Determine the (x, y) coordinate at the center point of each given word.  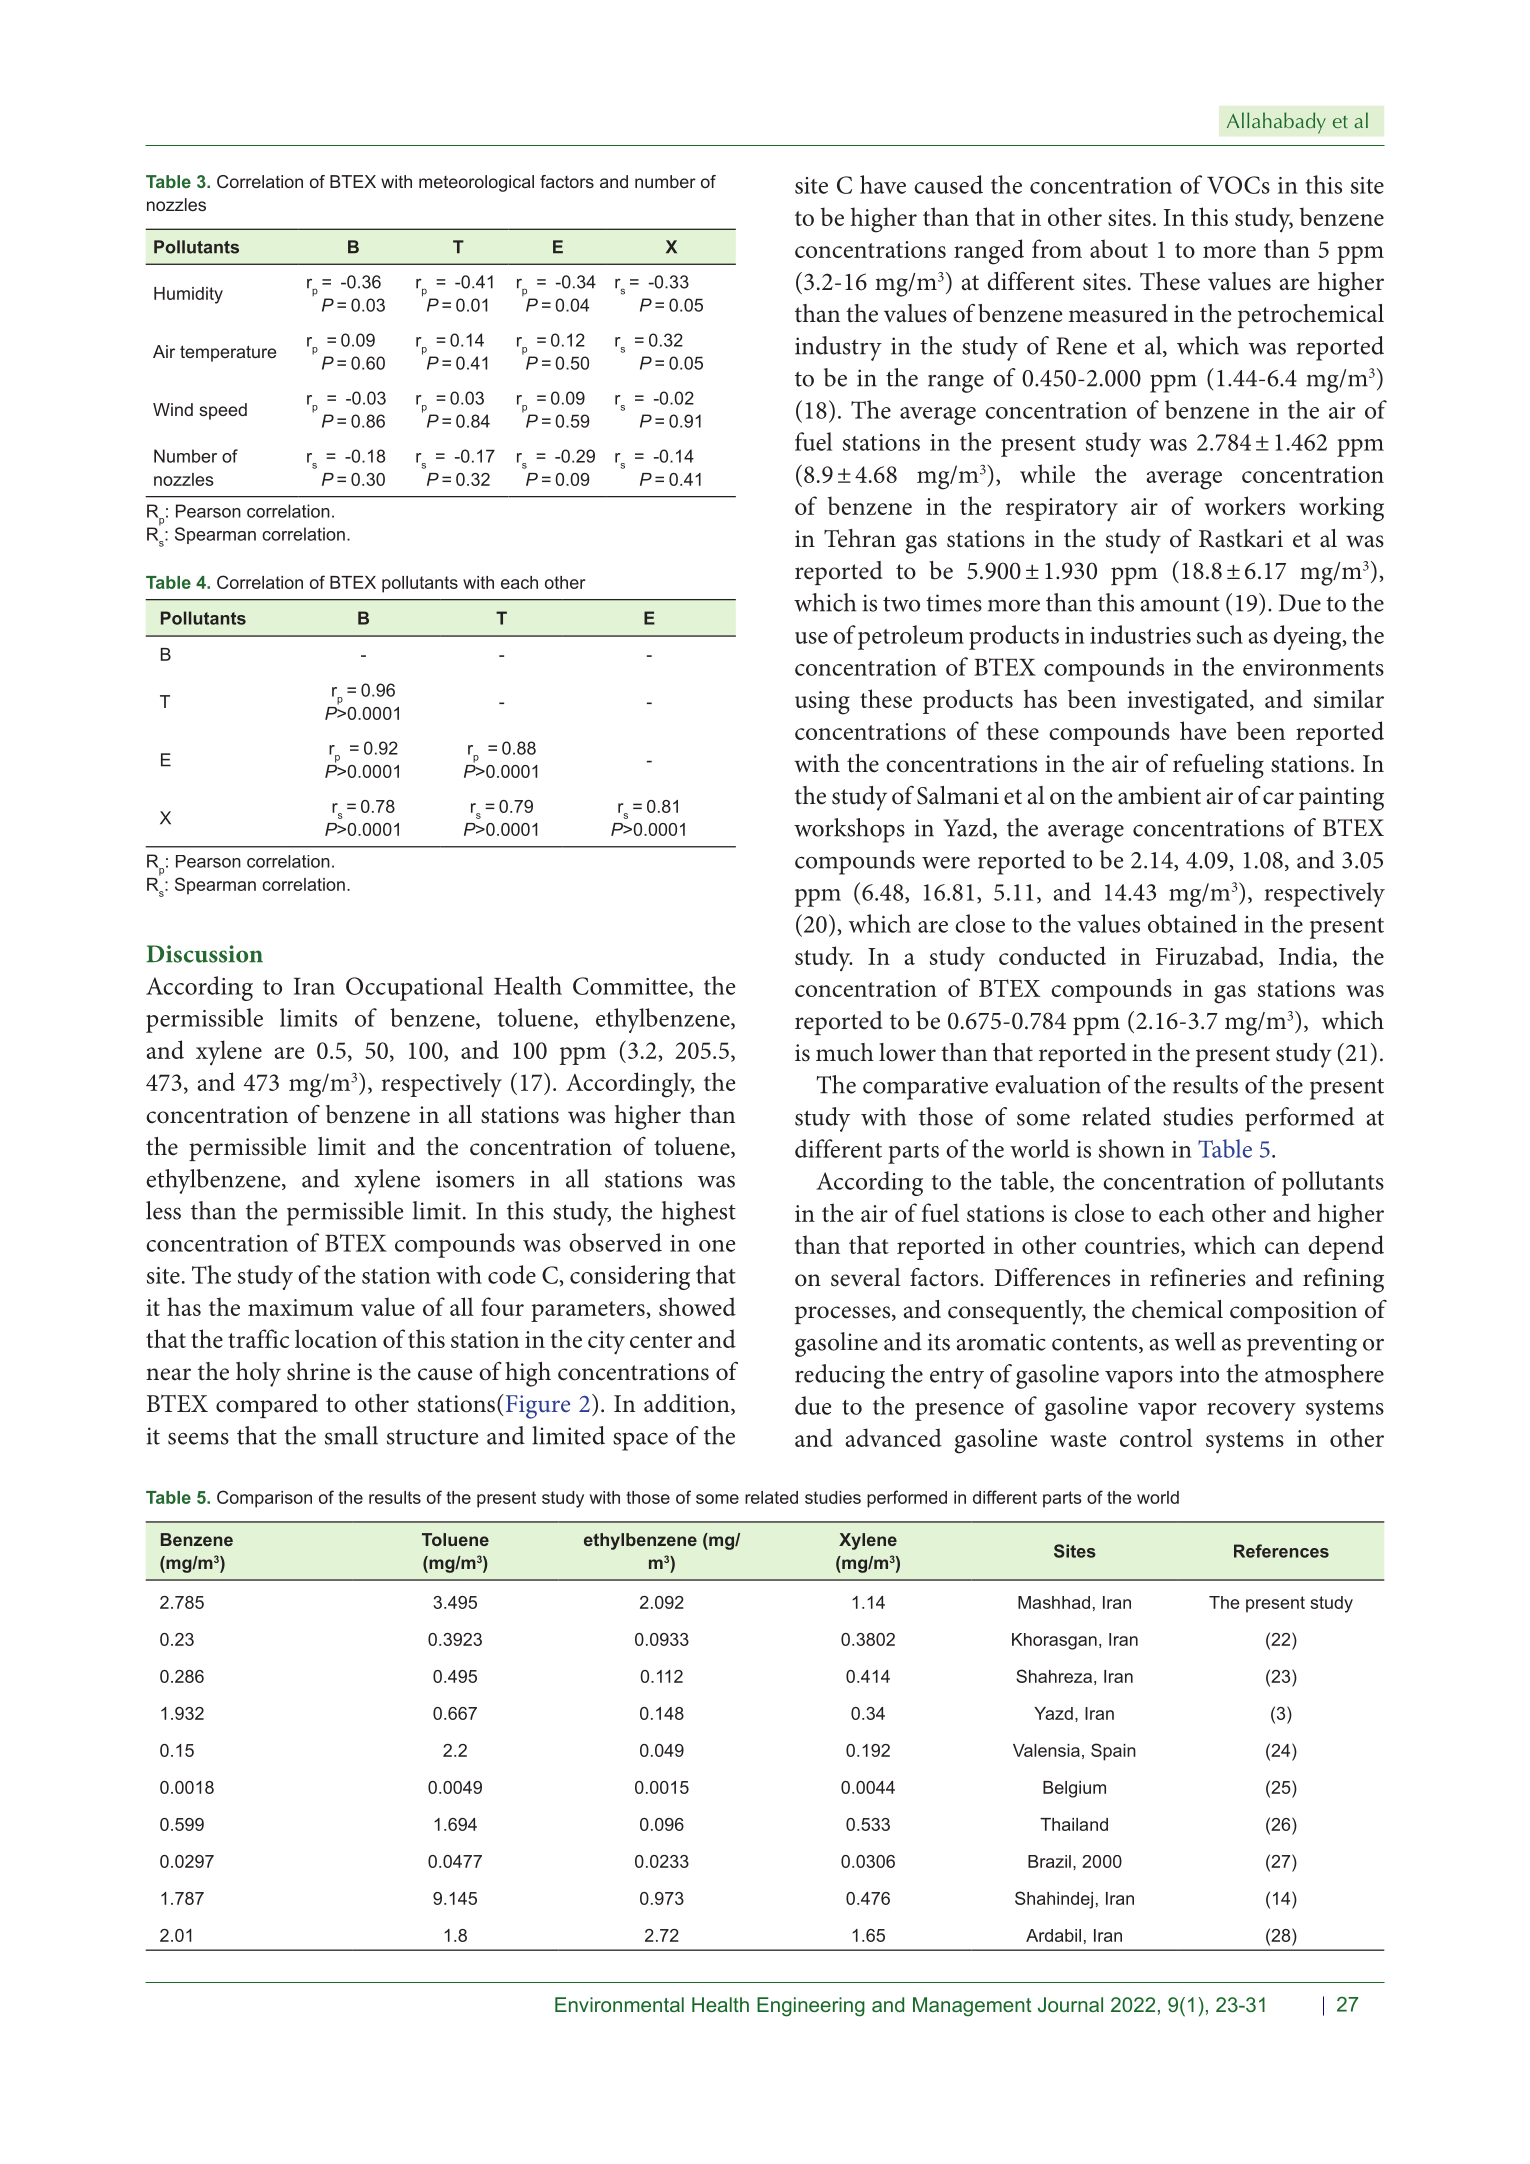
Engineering (811, 2007)
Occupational (414, 988)
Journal (1070, 2004)
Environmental (619, 2004)
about (1119, 248)
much (845, 1052)
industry (838, 348)
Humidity (188, 295)
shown (1132, 1148)
